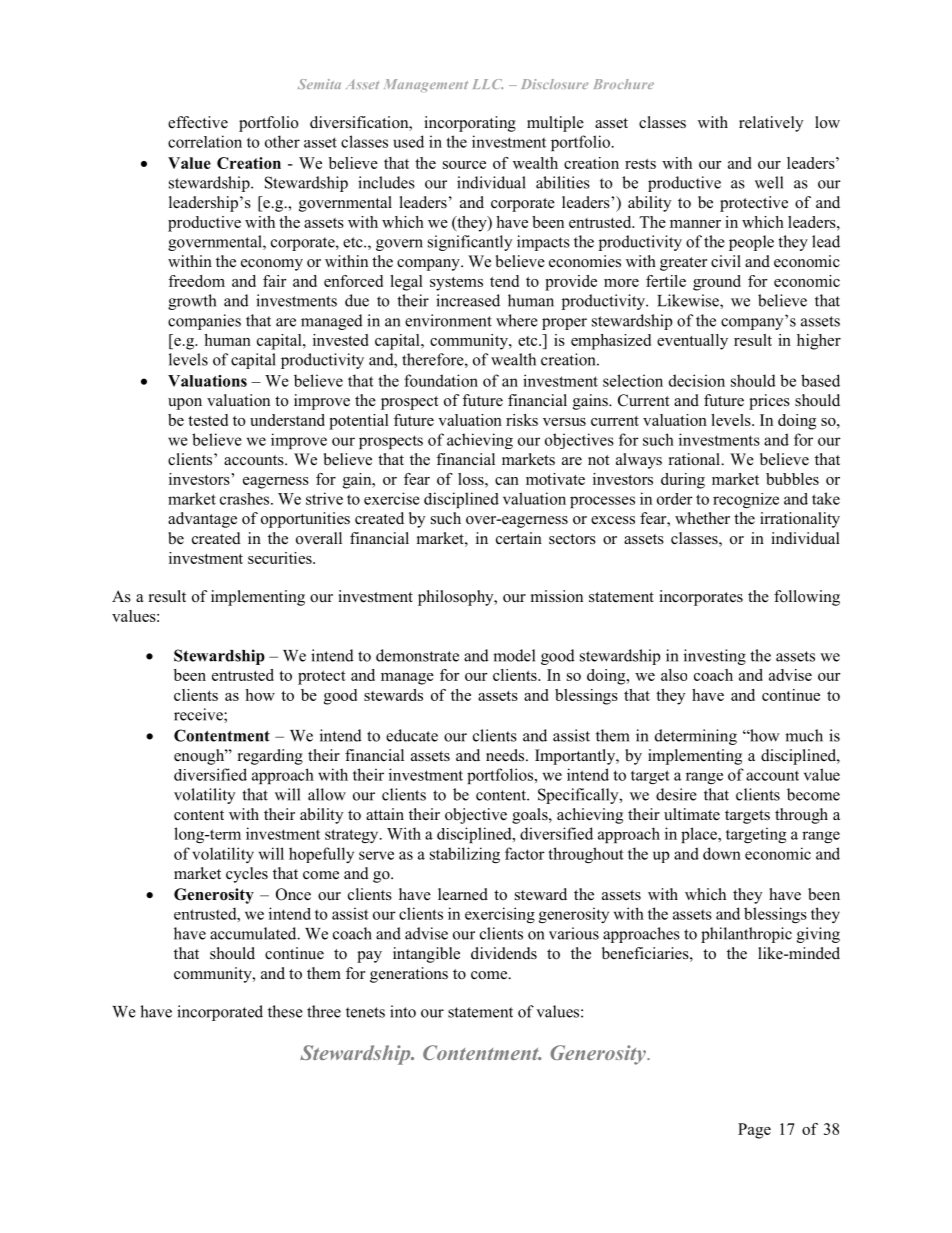  I want to click on into, so click(403, 1011).
